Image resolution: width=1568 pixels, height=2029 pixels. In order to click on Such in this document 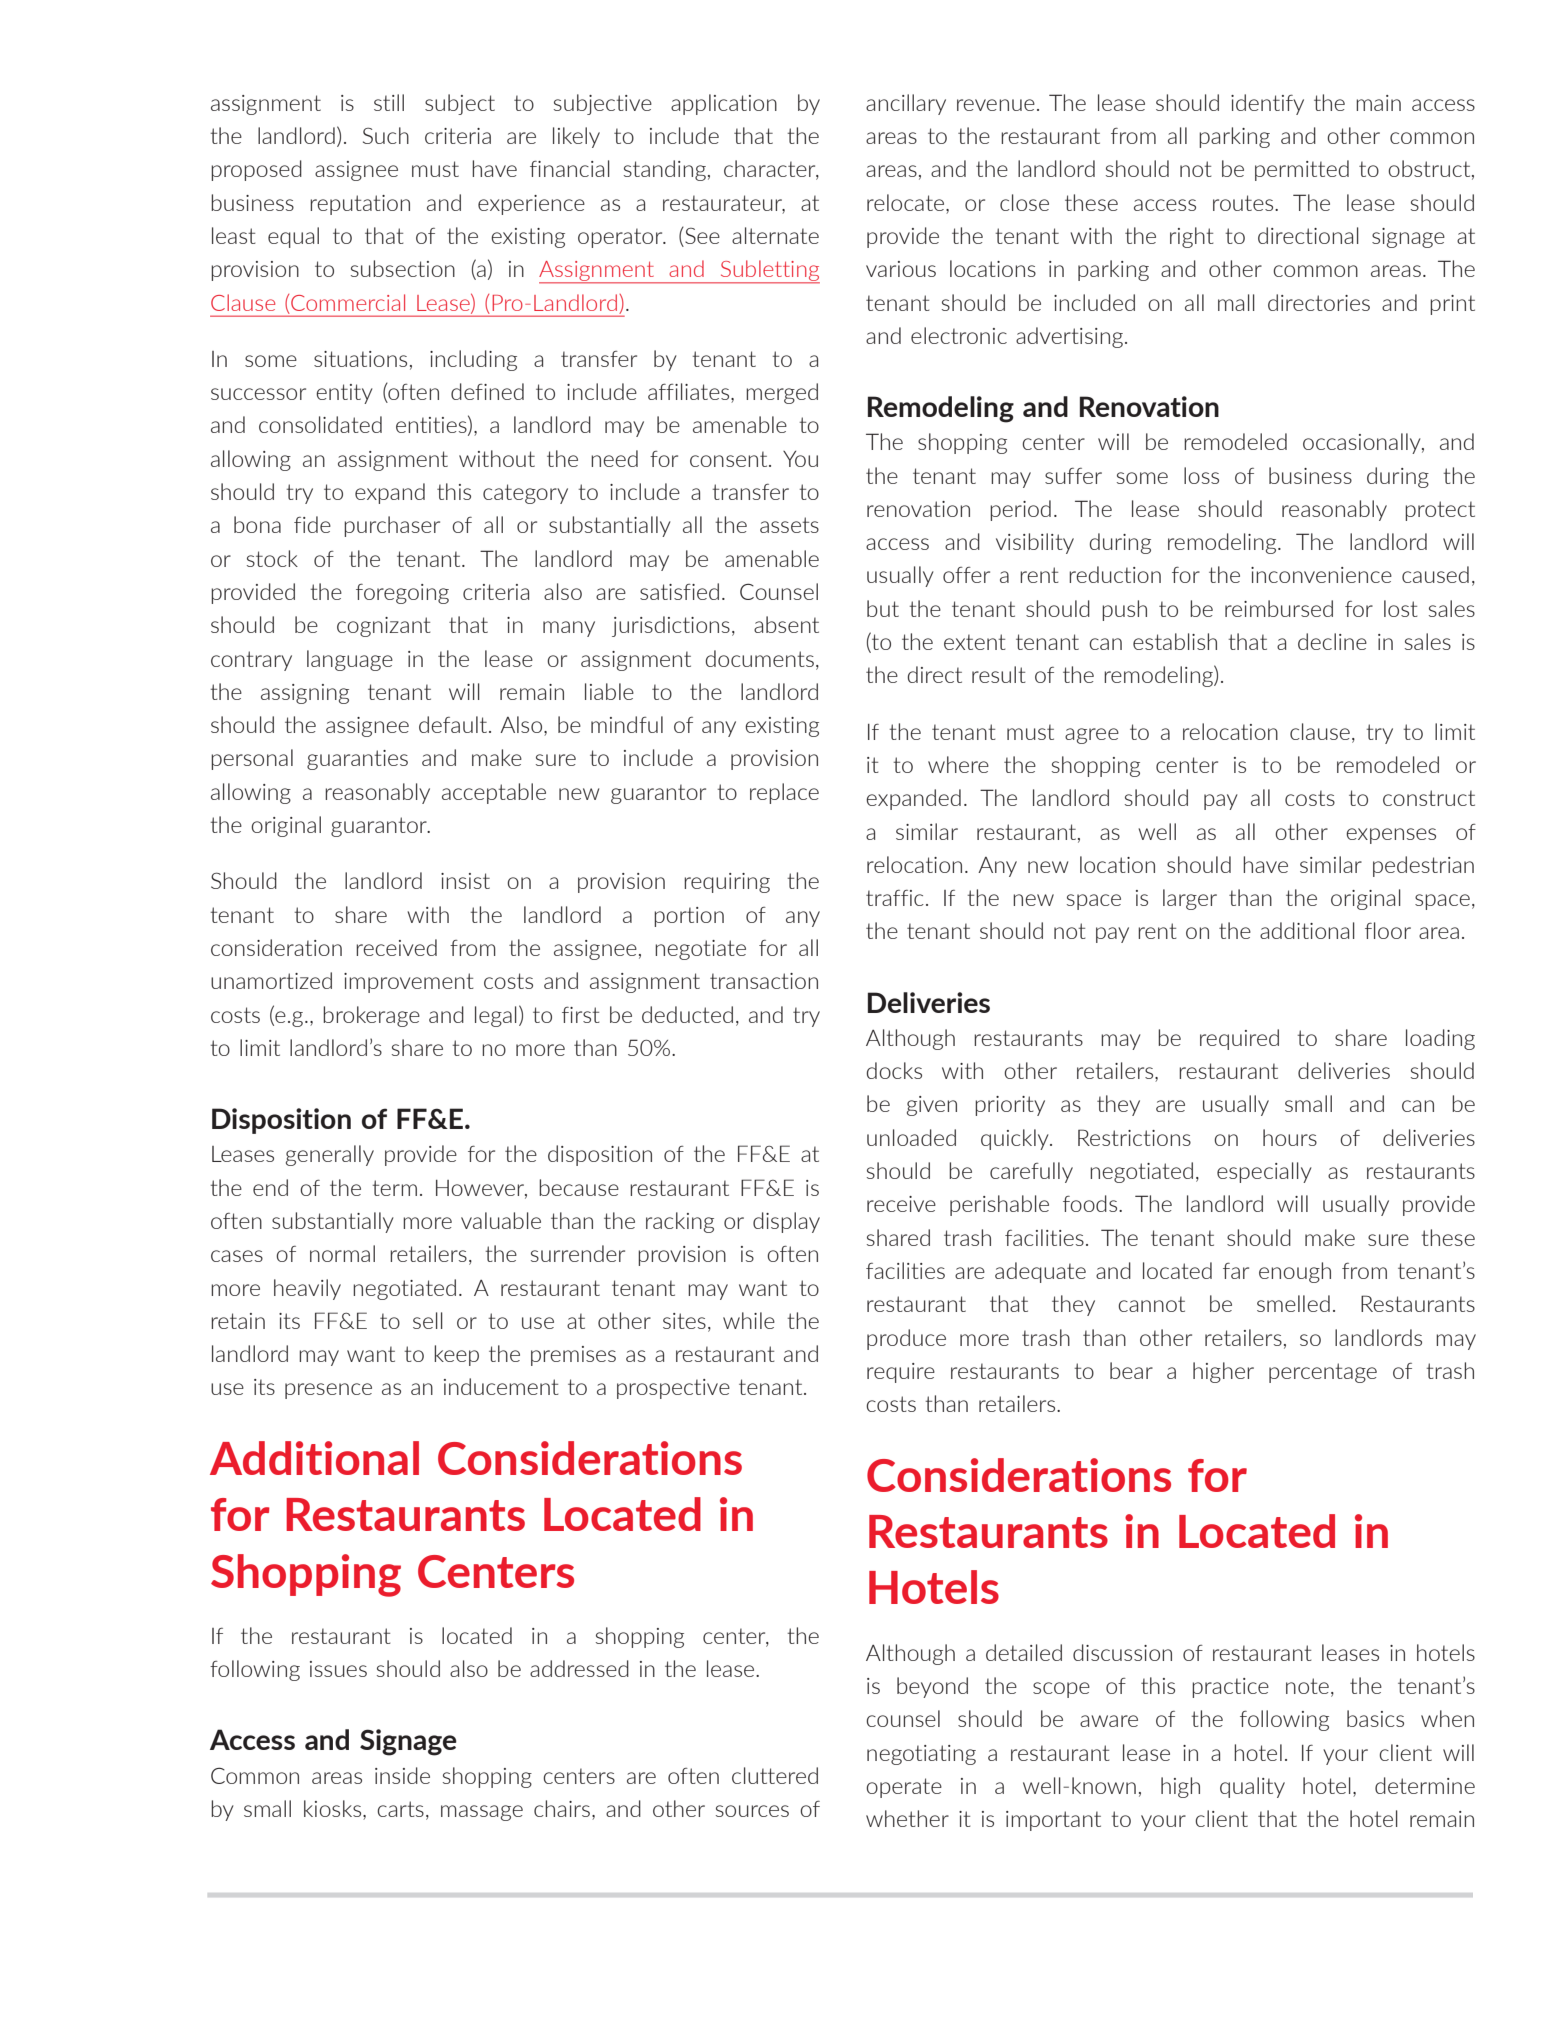, I will do `click(386, 135)`.
